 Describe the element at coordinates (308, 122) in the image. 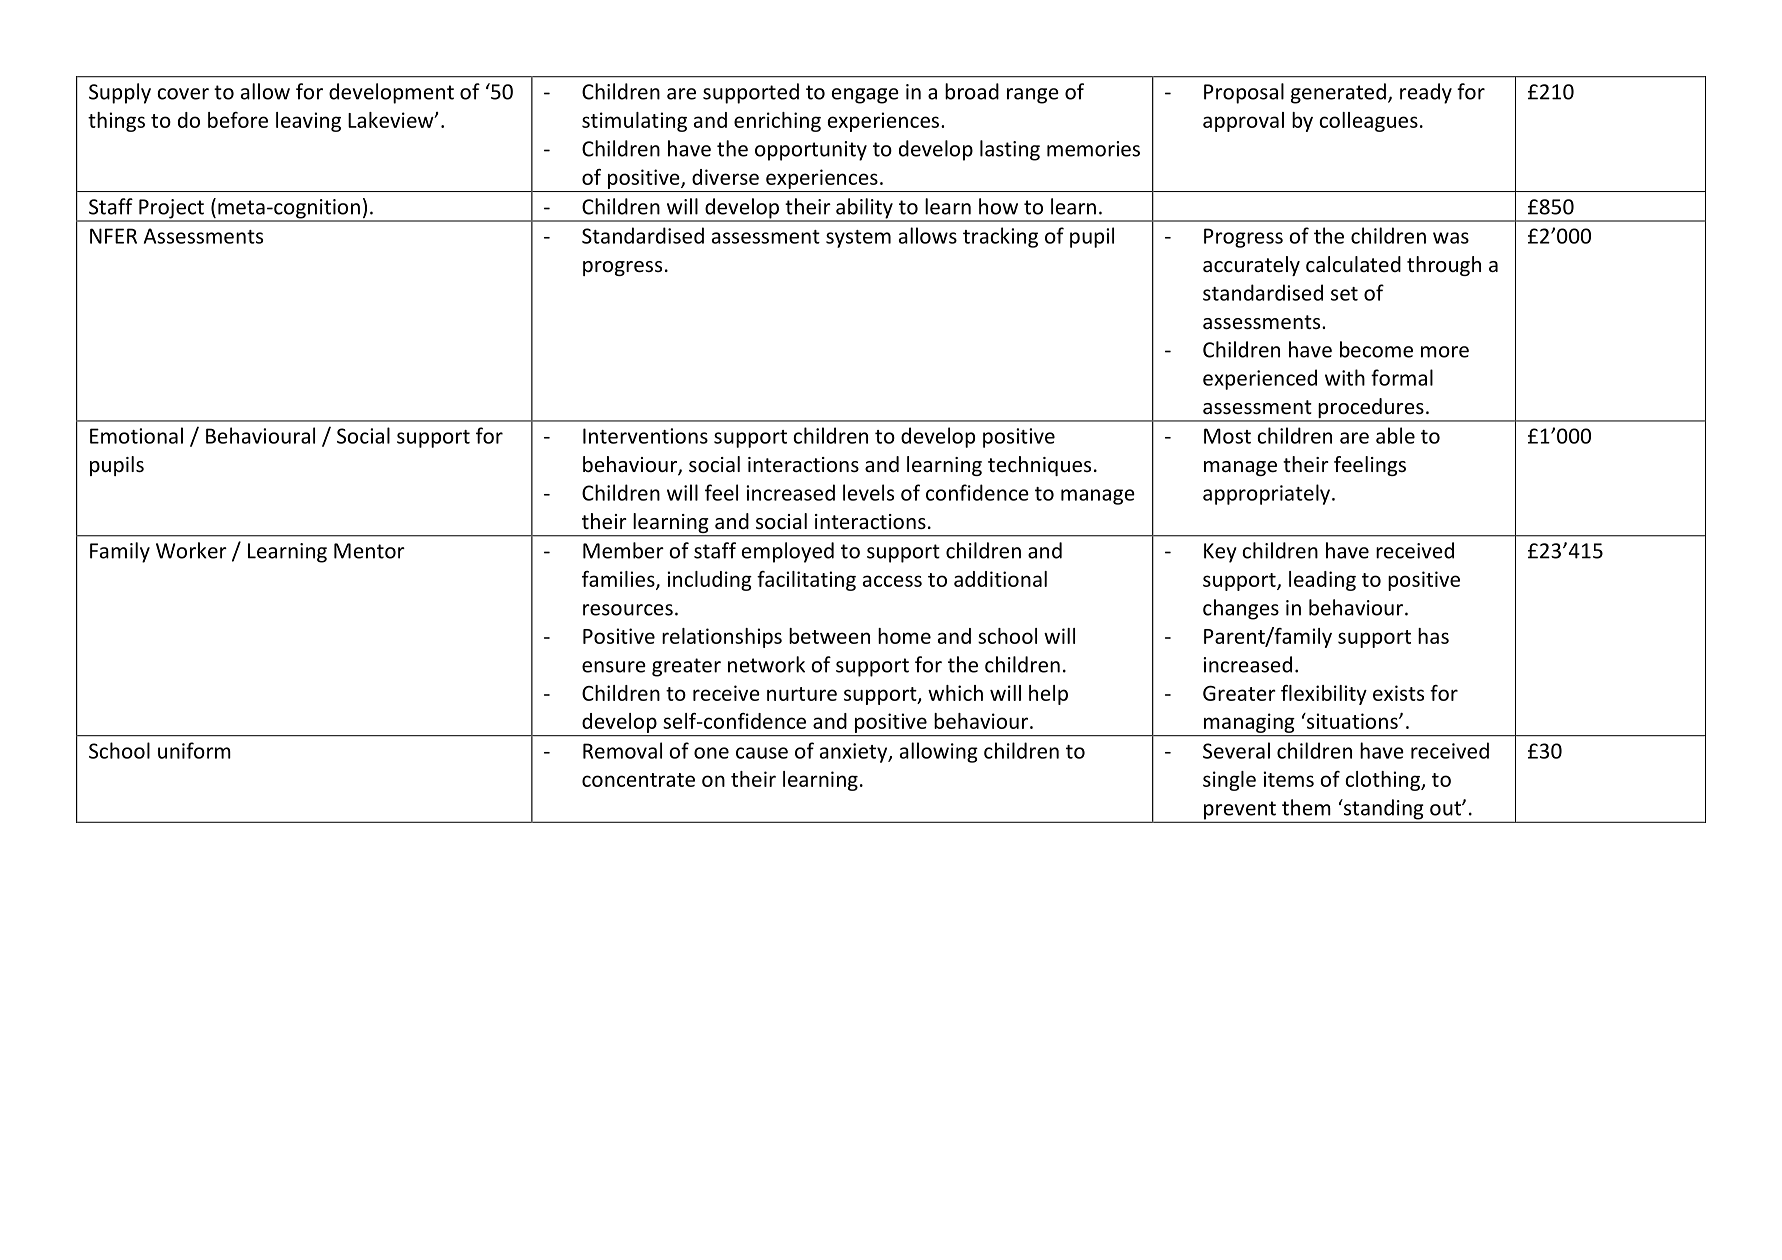

I see `leaving` at that location.
